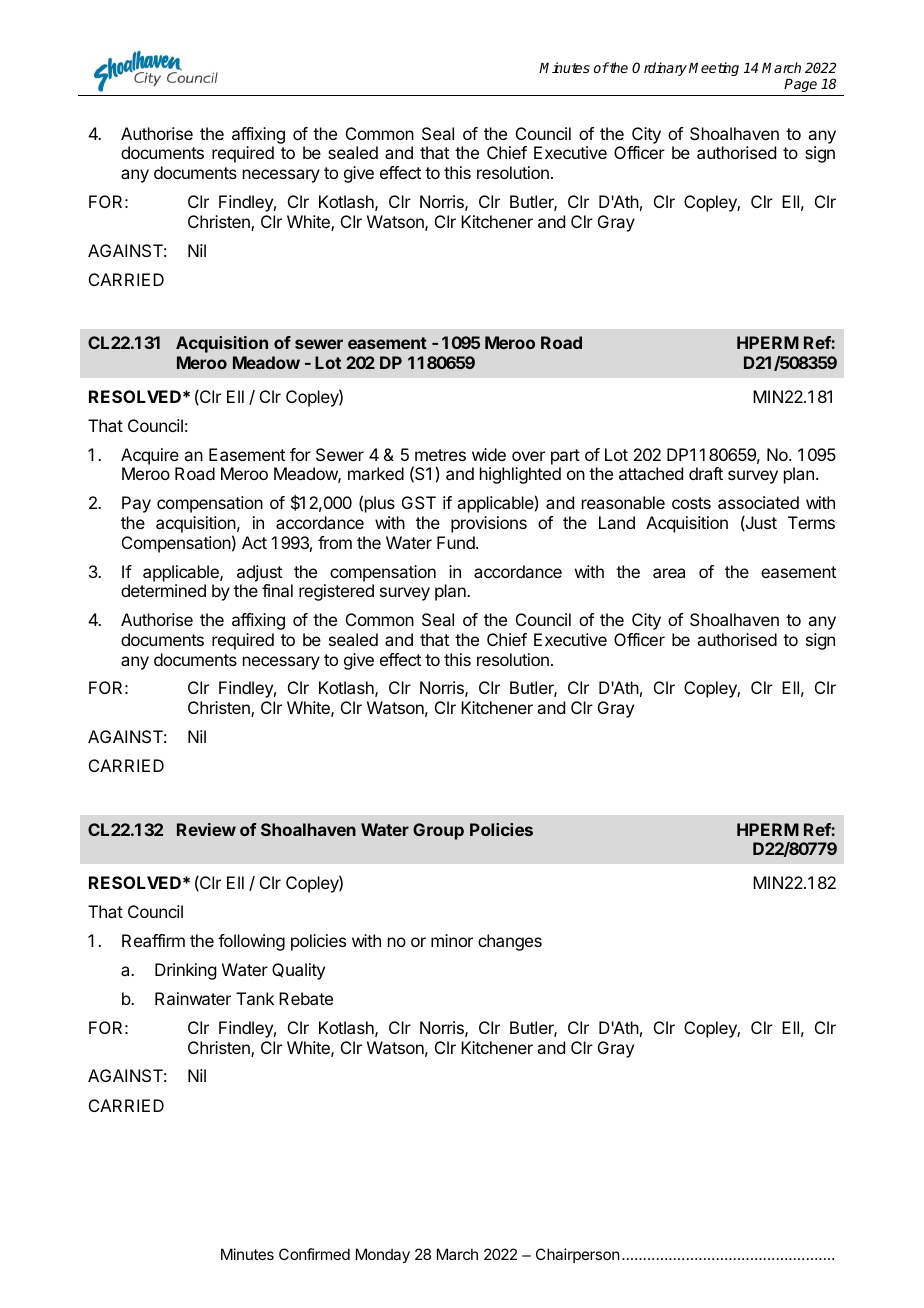 The width and height of the screenshot is (924, 1308). What do you see at coordinates (714, 69) in the screenshot?
I see `Meeting` at bounding box center [714, 69].
